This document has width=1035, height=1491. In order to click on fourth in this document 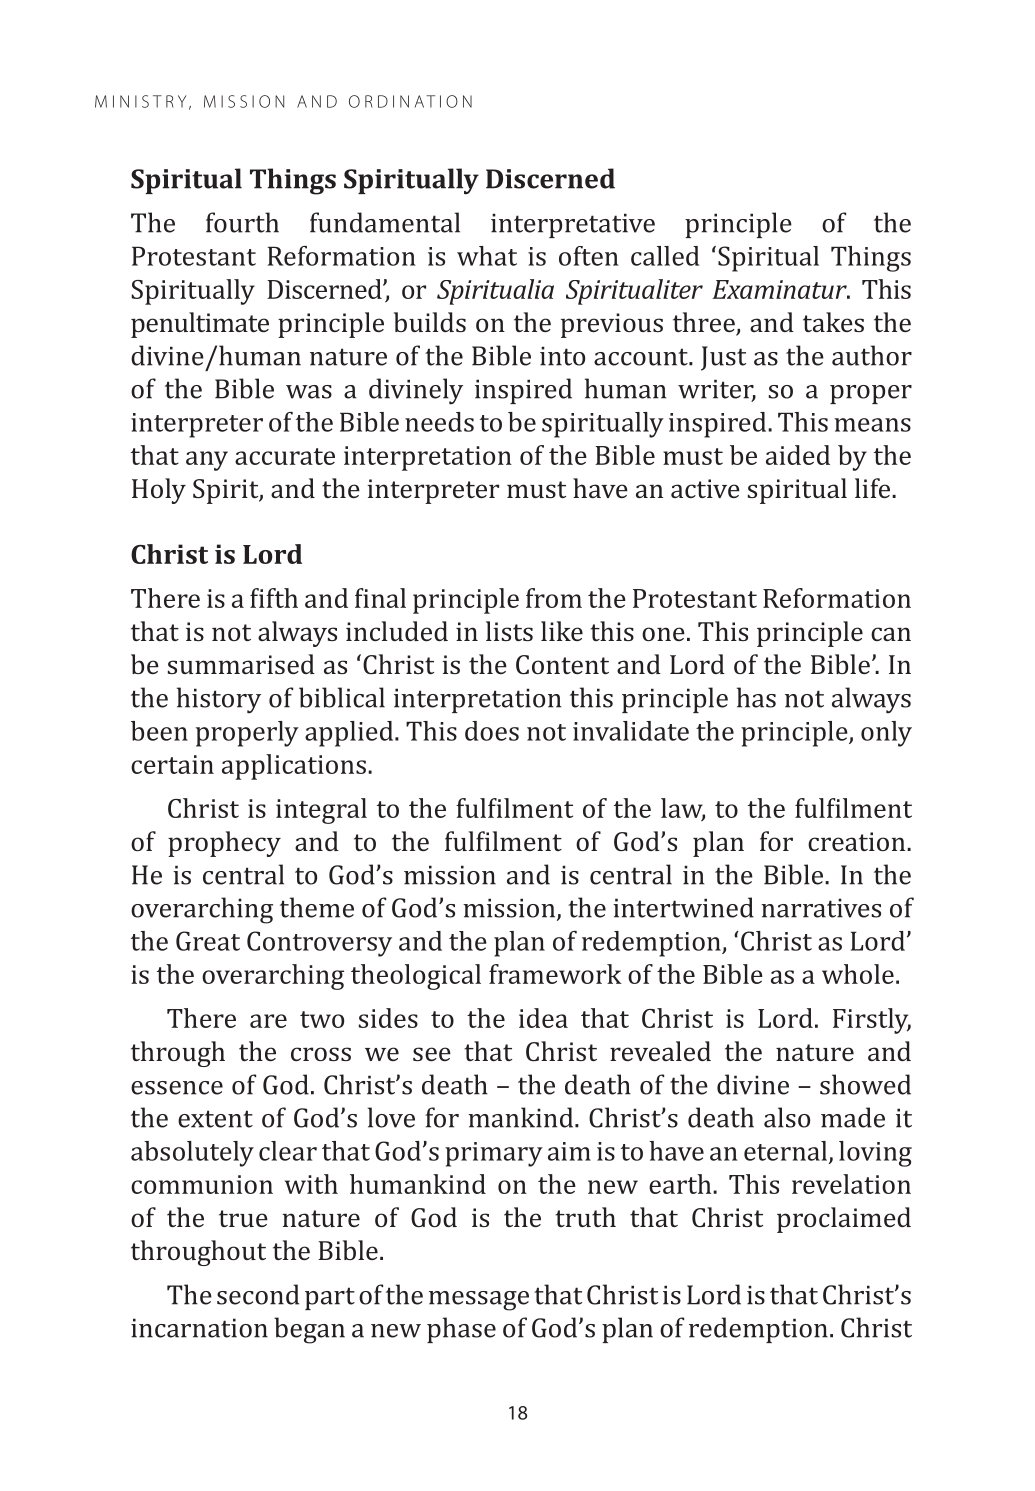, I will do `click(242, 222)`.
